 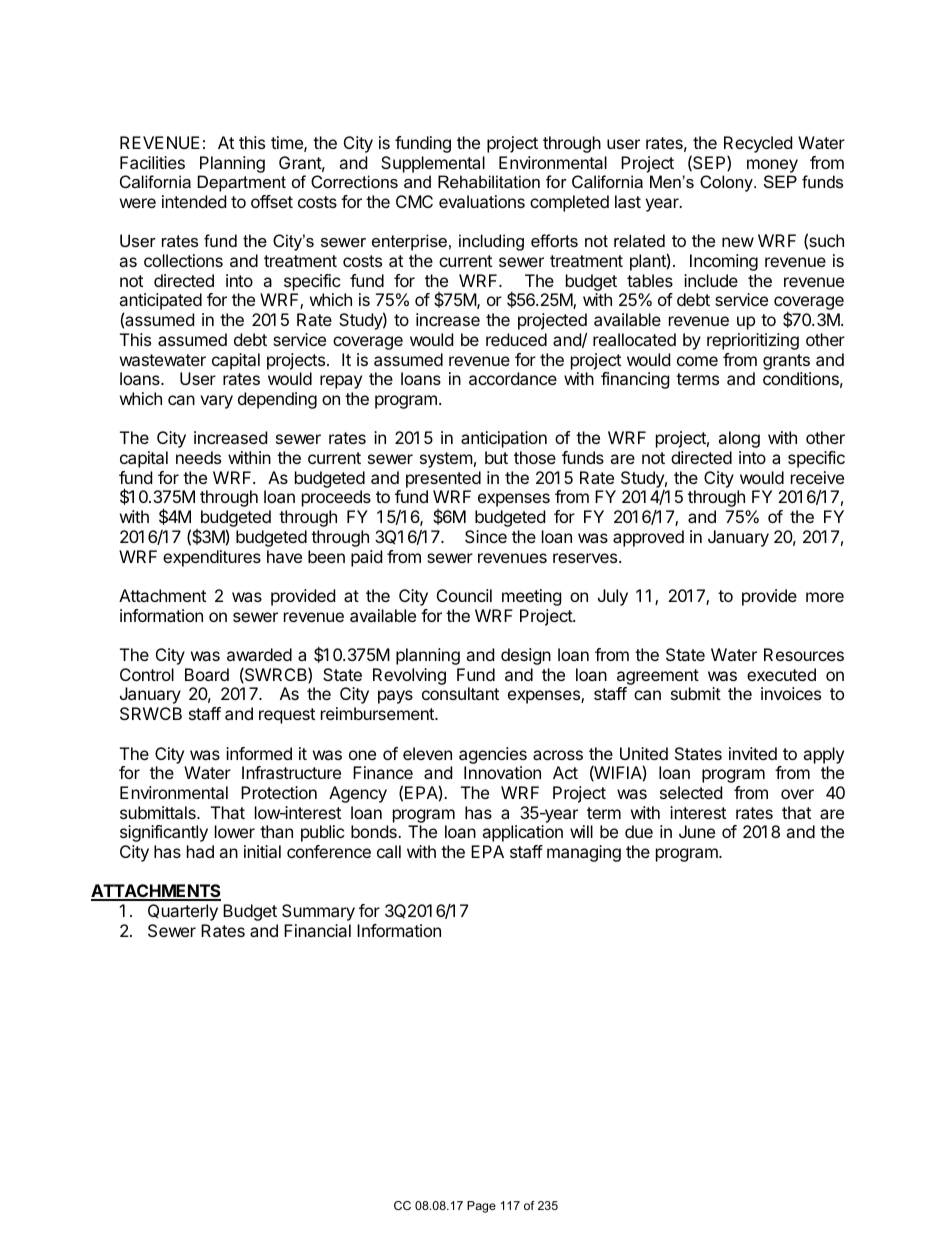 I want to click on Council, so click(x=464, y=595).
